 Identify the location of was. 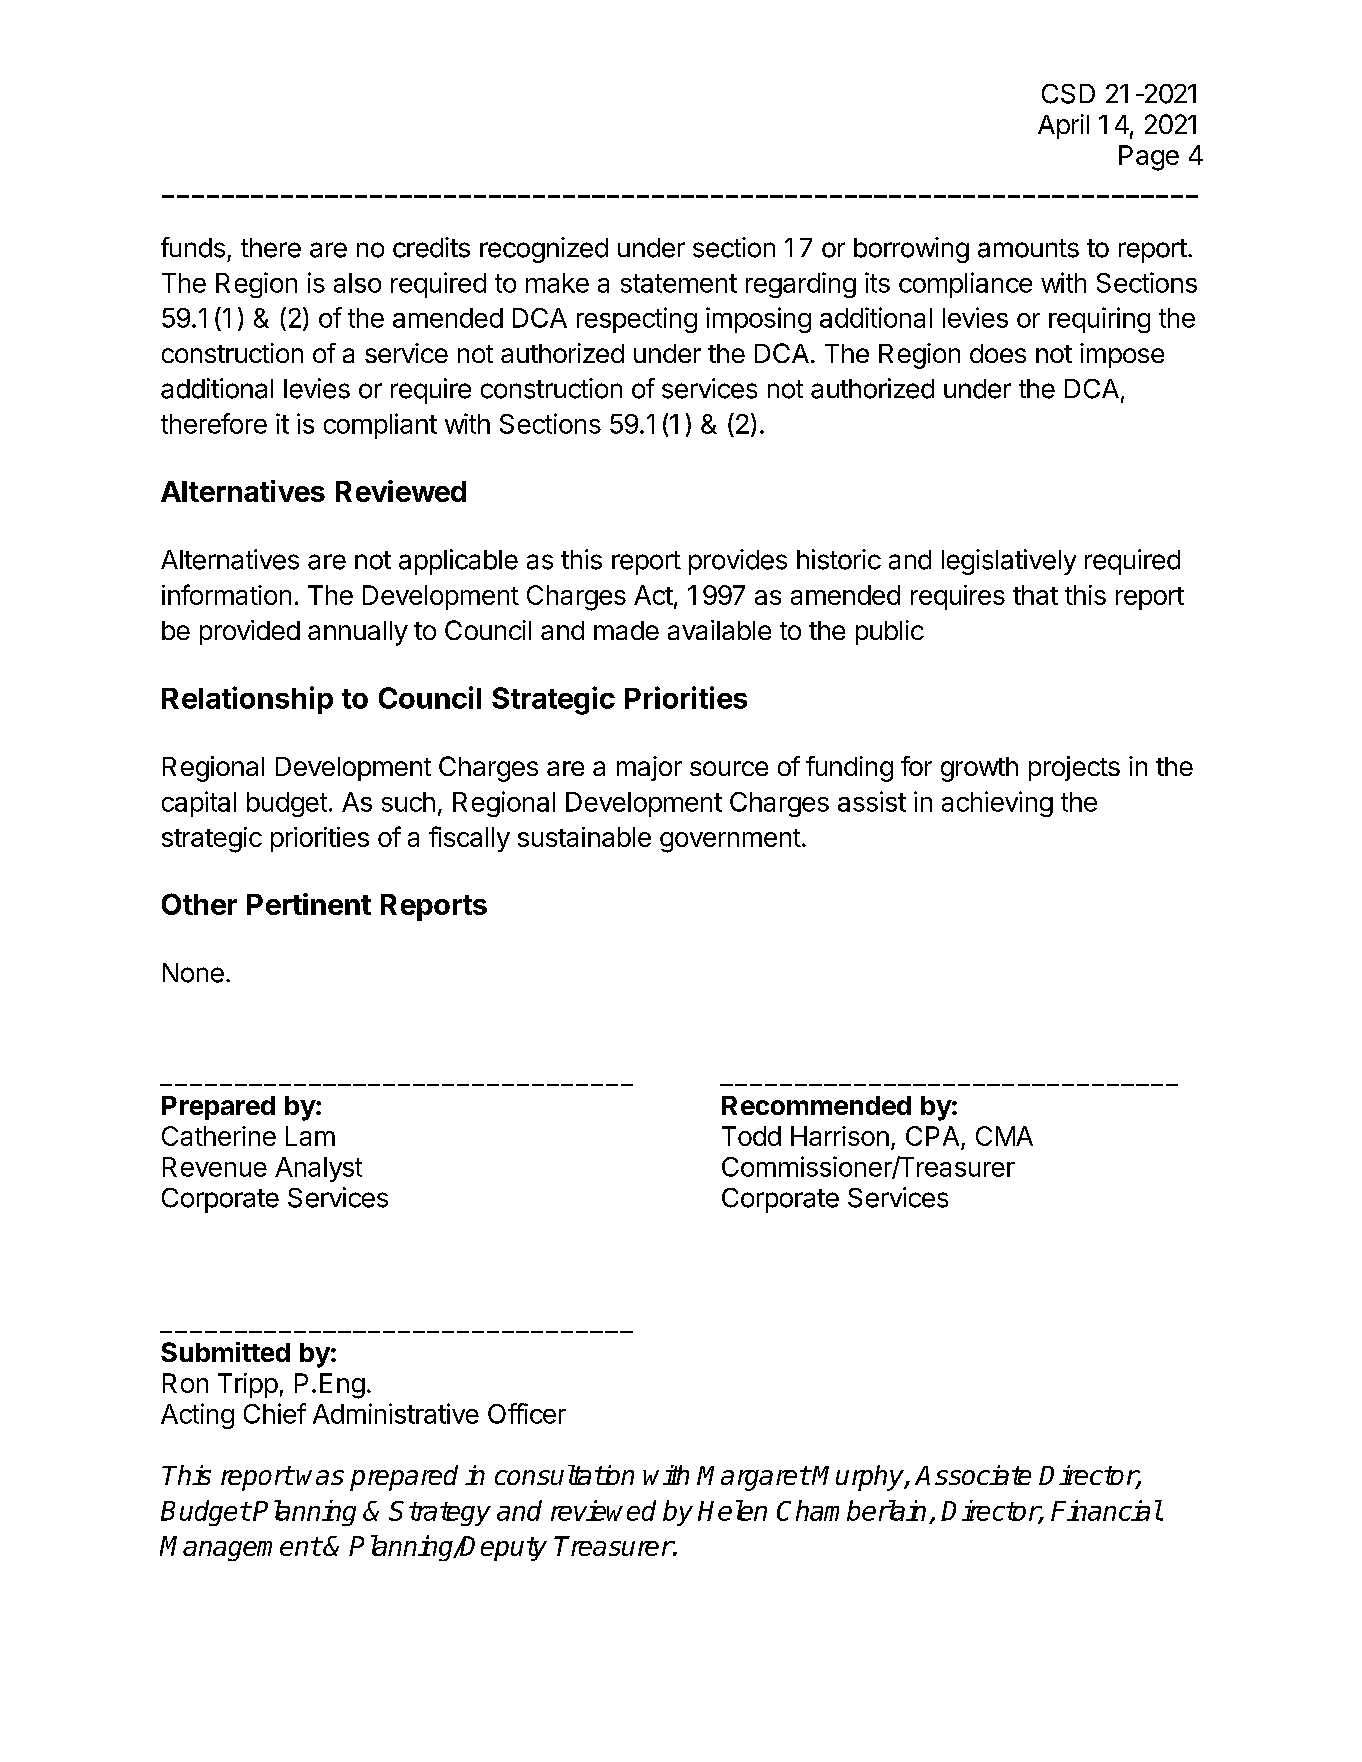
(320, 1477).
